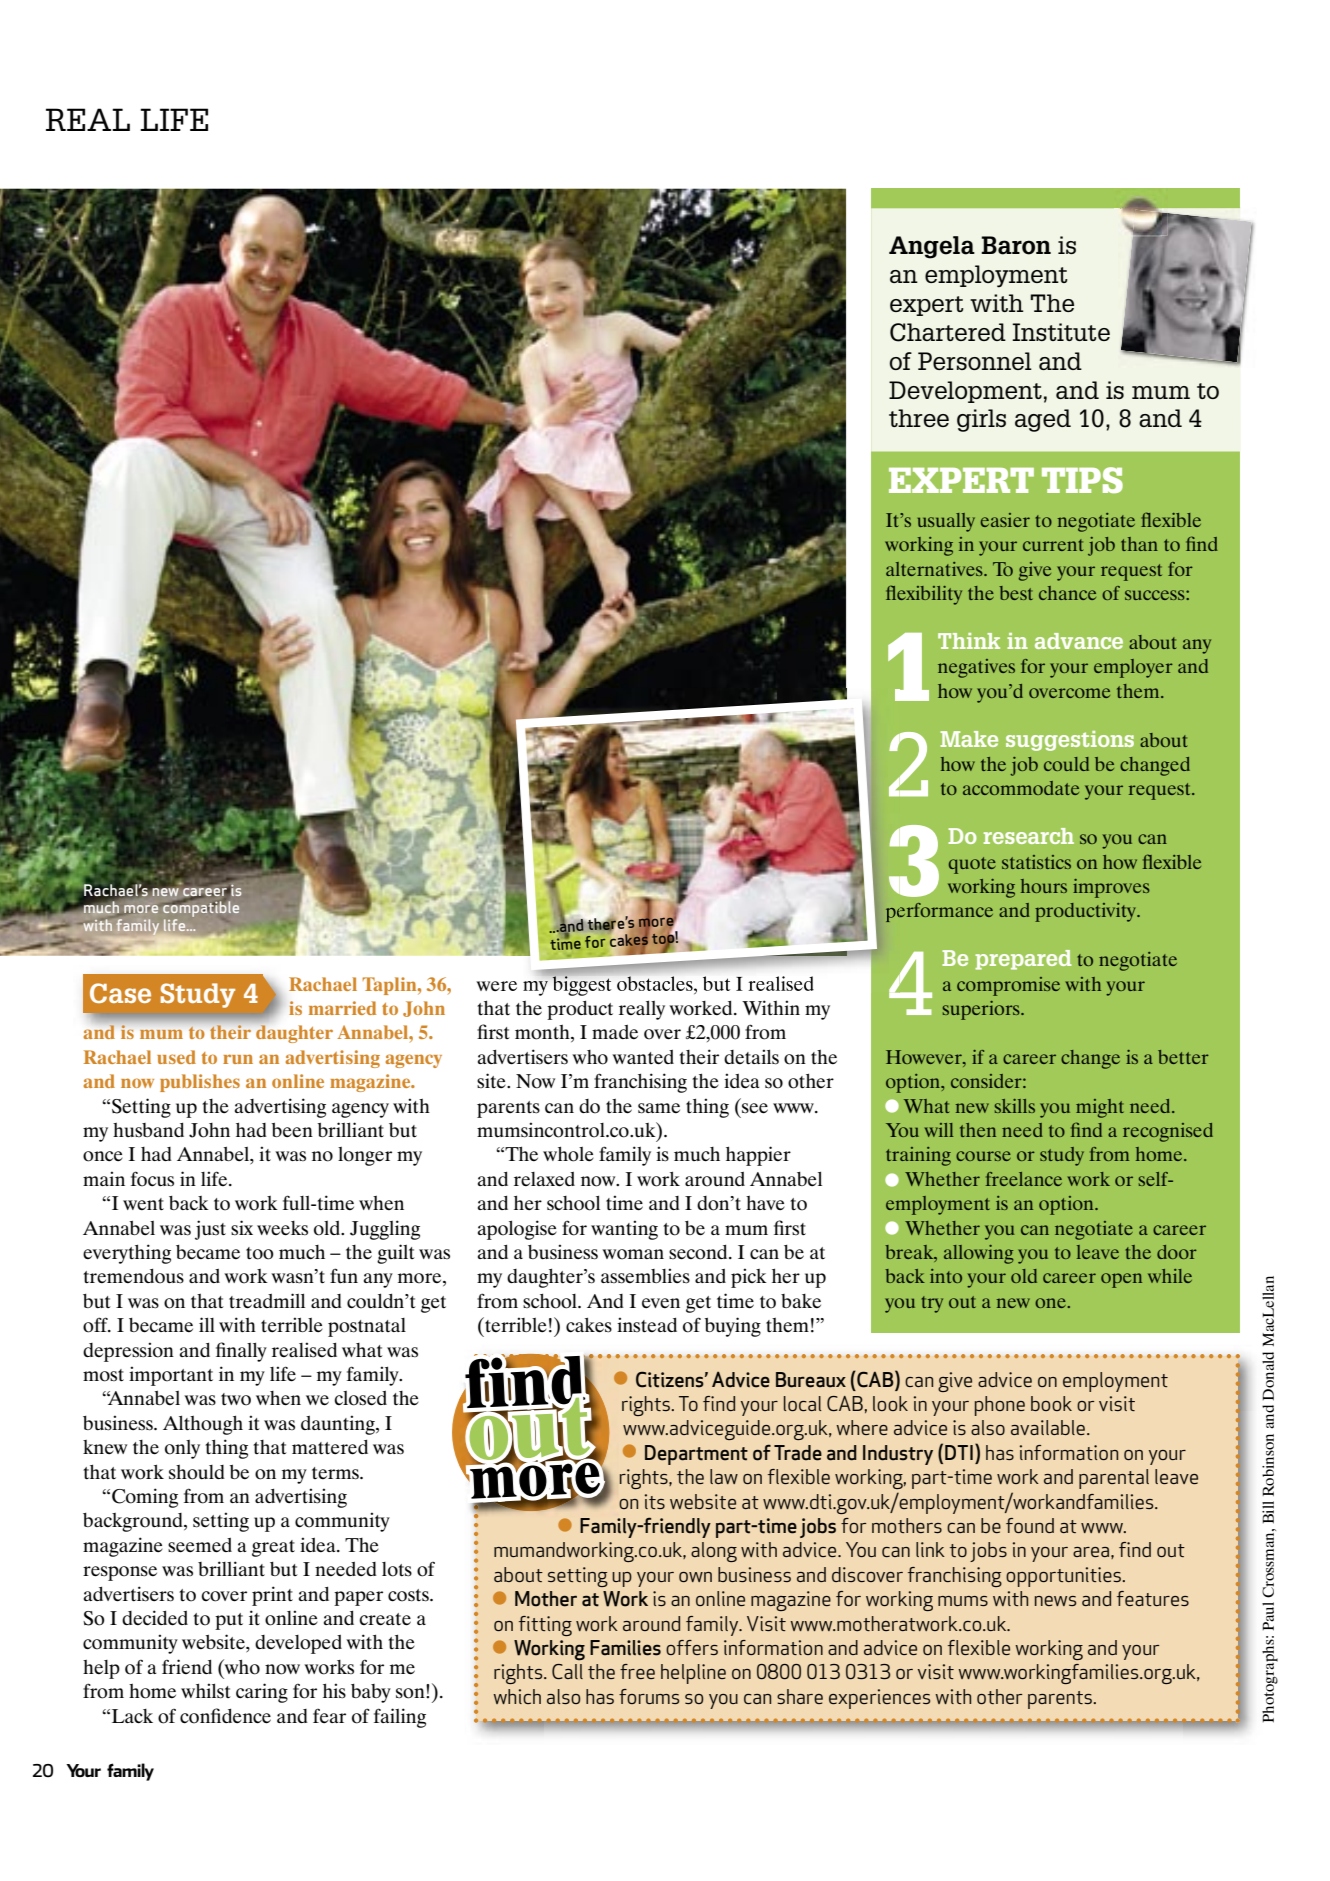  I want to click on prepared, so click(1023, 960).
